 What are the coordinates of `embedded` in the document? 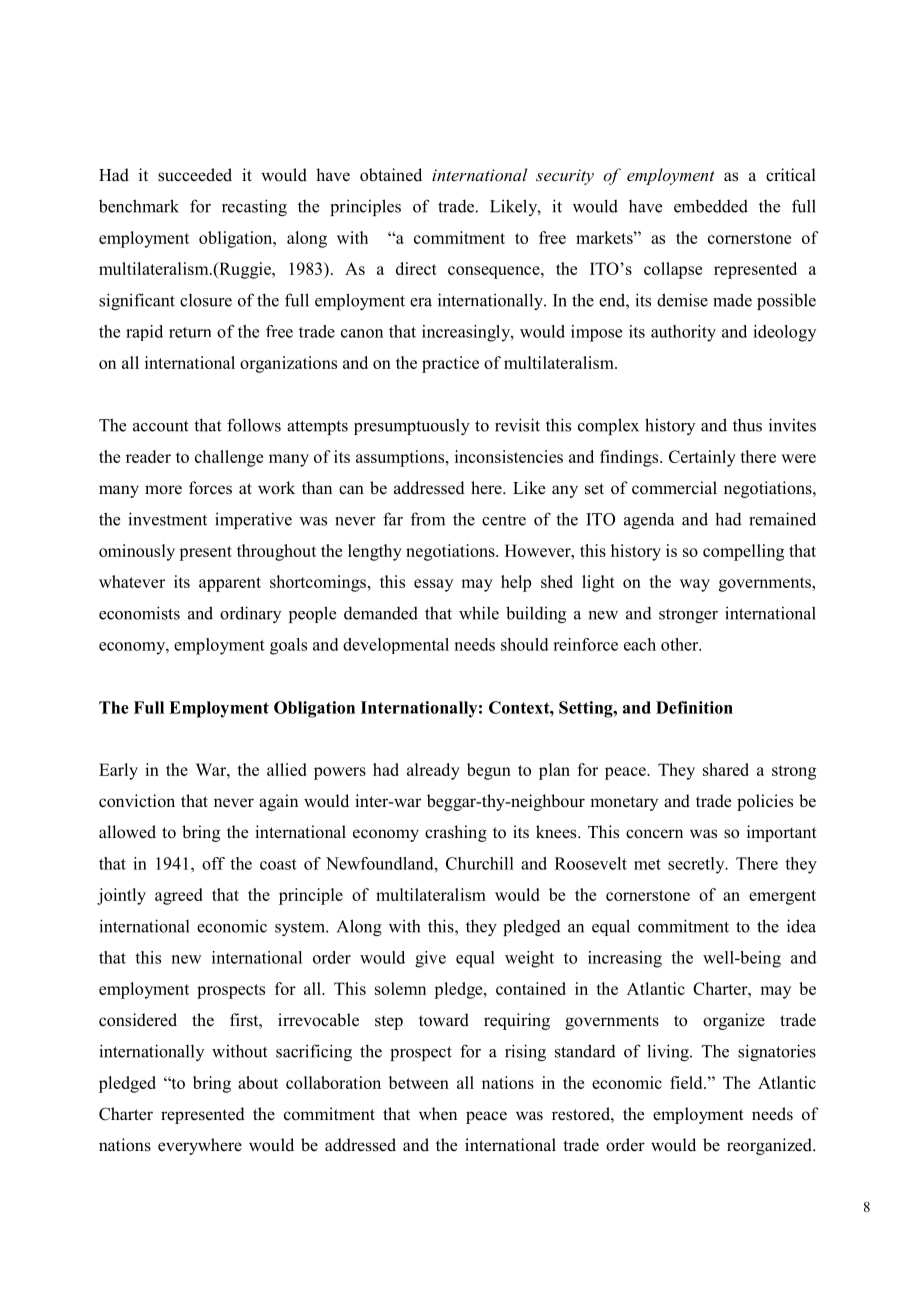 It's located at (711, 206).
